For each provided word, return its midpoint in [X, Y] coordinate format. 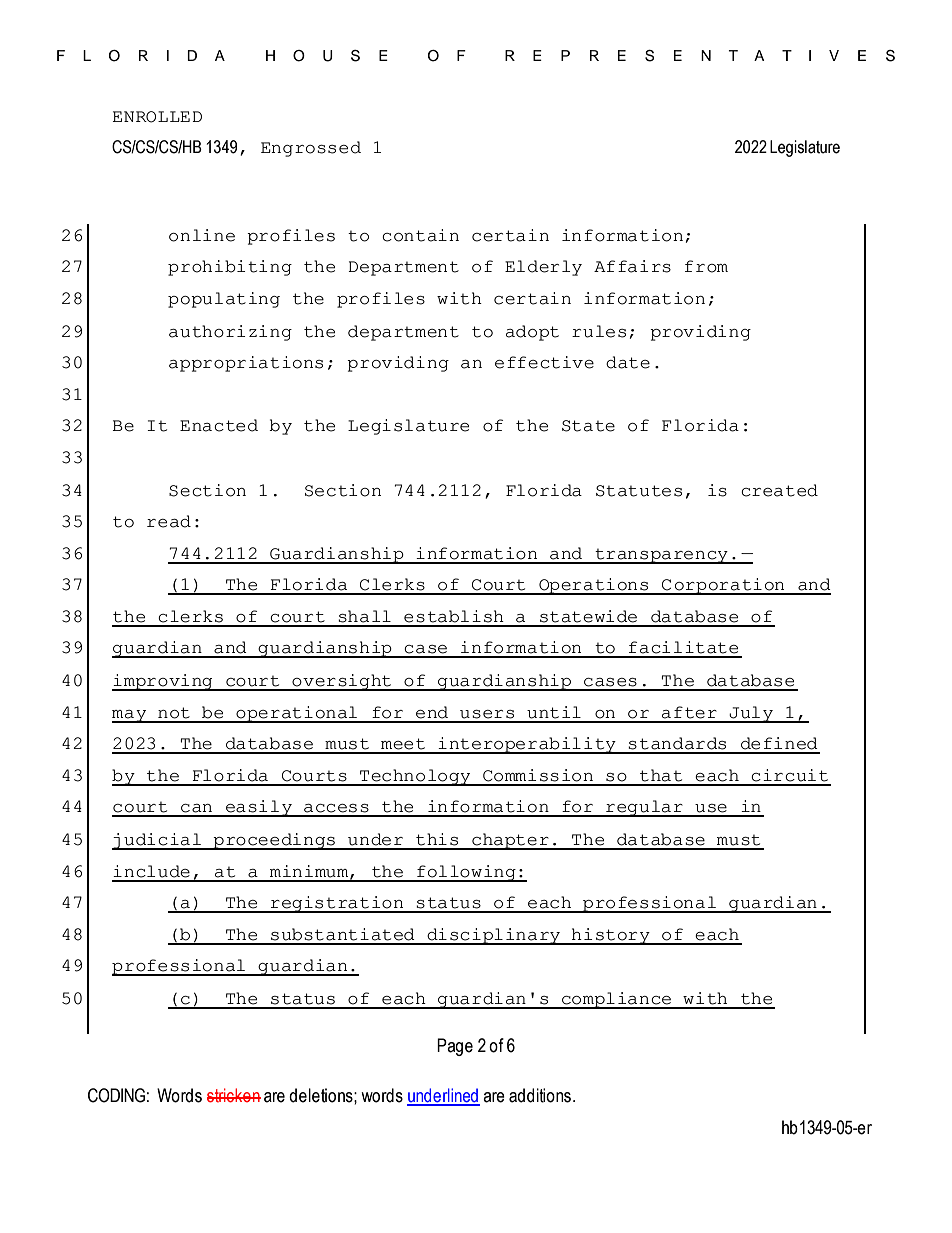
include [151, 871]
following [466, 873]
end [432, 712]
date [628, 362]
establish [454, 616]
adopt [532, 333]
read [169, 521]
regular [644, 808]
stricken [234, 1095]
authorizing [230, 333]
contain [420, 235]
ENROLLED [157, 117]
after [689, 712]
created [779, 490]
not [174, 713]
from [706, 266]
